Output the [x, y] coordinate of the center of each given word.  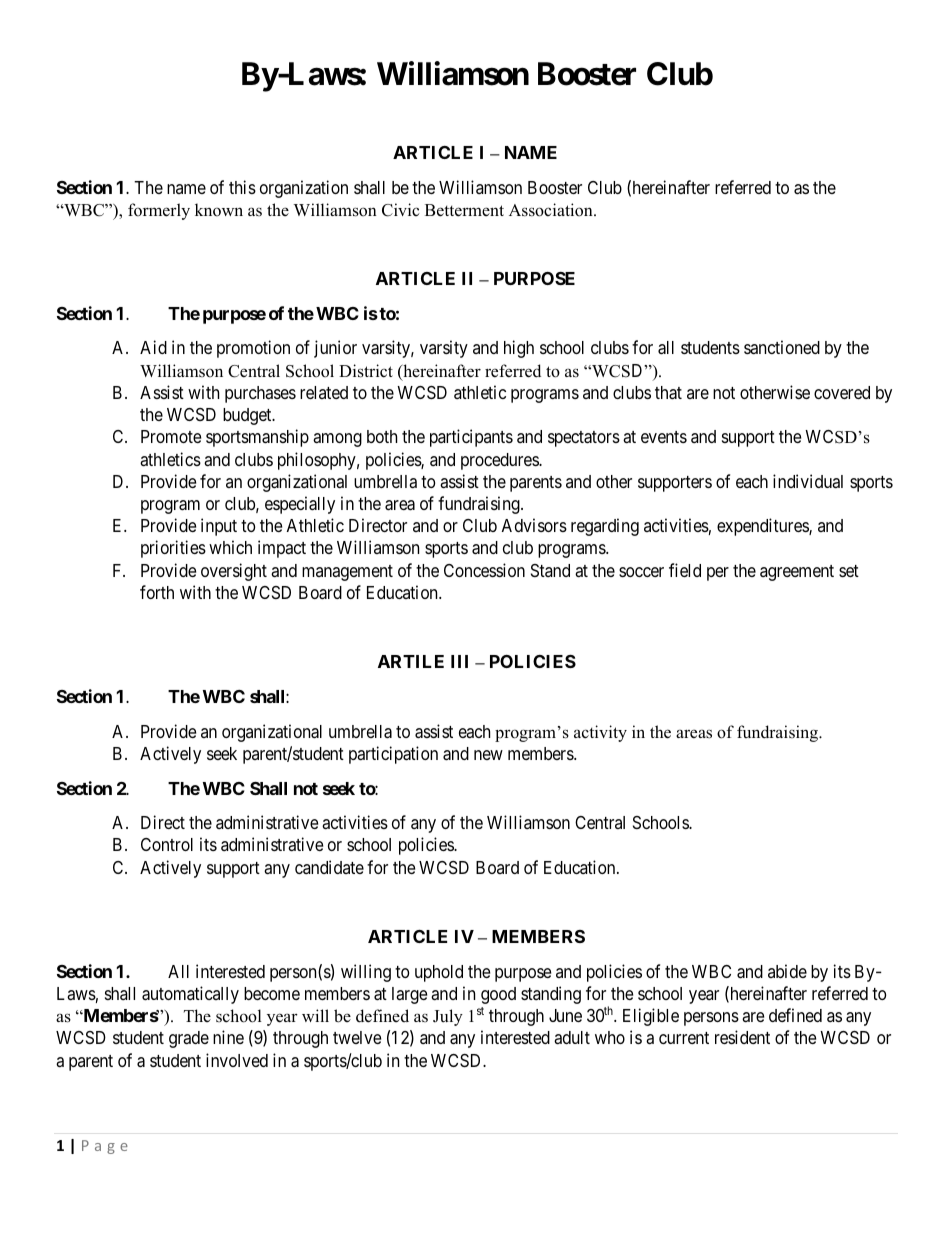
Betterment [464, 210]
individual [808, 481]
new [488, 755]
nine [228, 1037]
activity [600, 733]
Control [167, 844]
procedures [500, 461]
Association [552, 210]
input [219, 527]
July [448, 1017]
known [219, 210]
